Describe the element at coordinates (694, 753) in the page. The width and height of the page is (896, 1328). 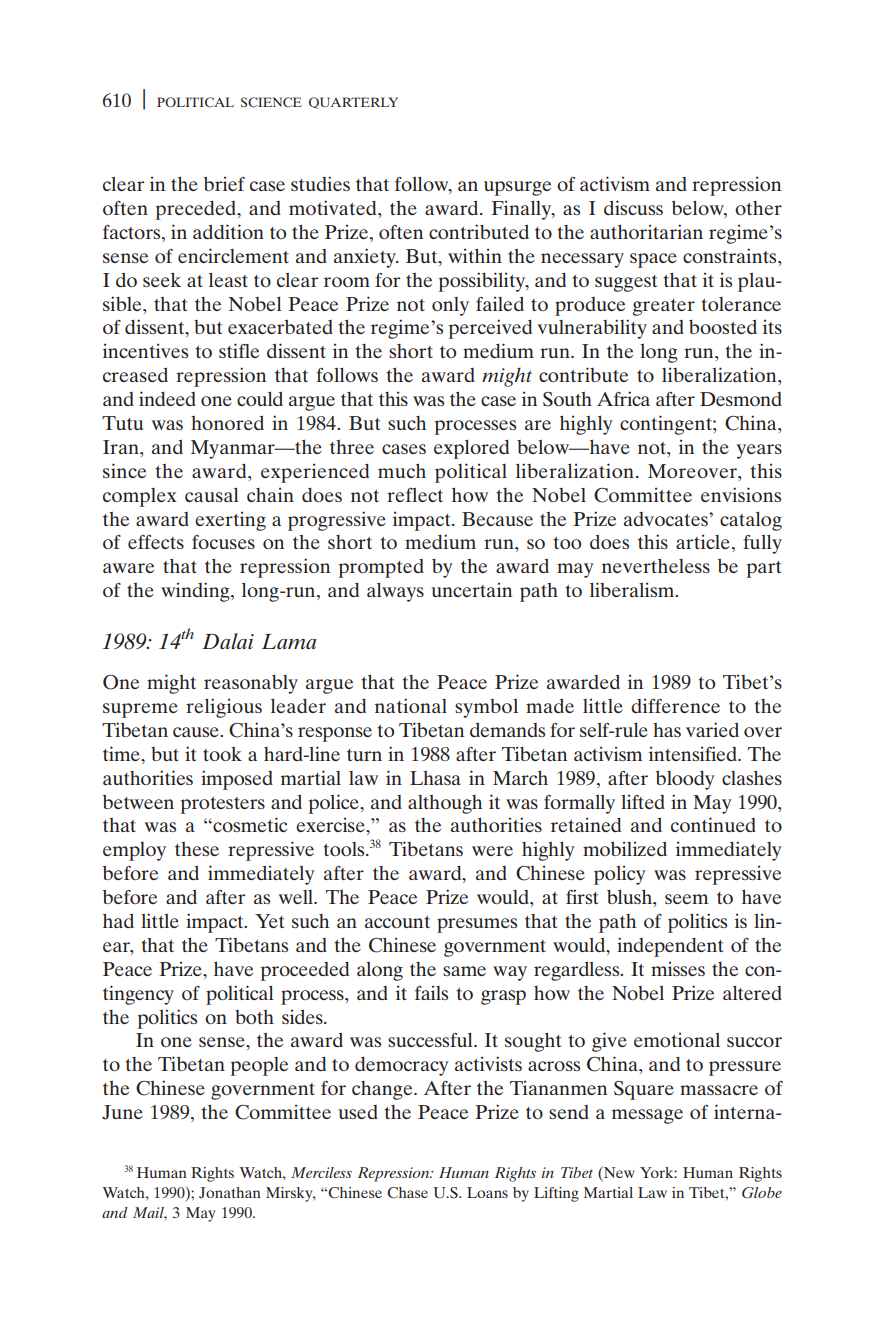
I see `intensified` at that location.
